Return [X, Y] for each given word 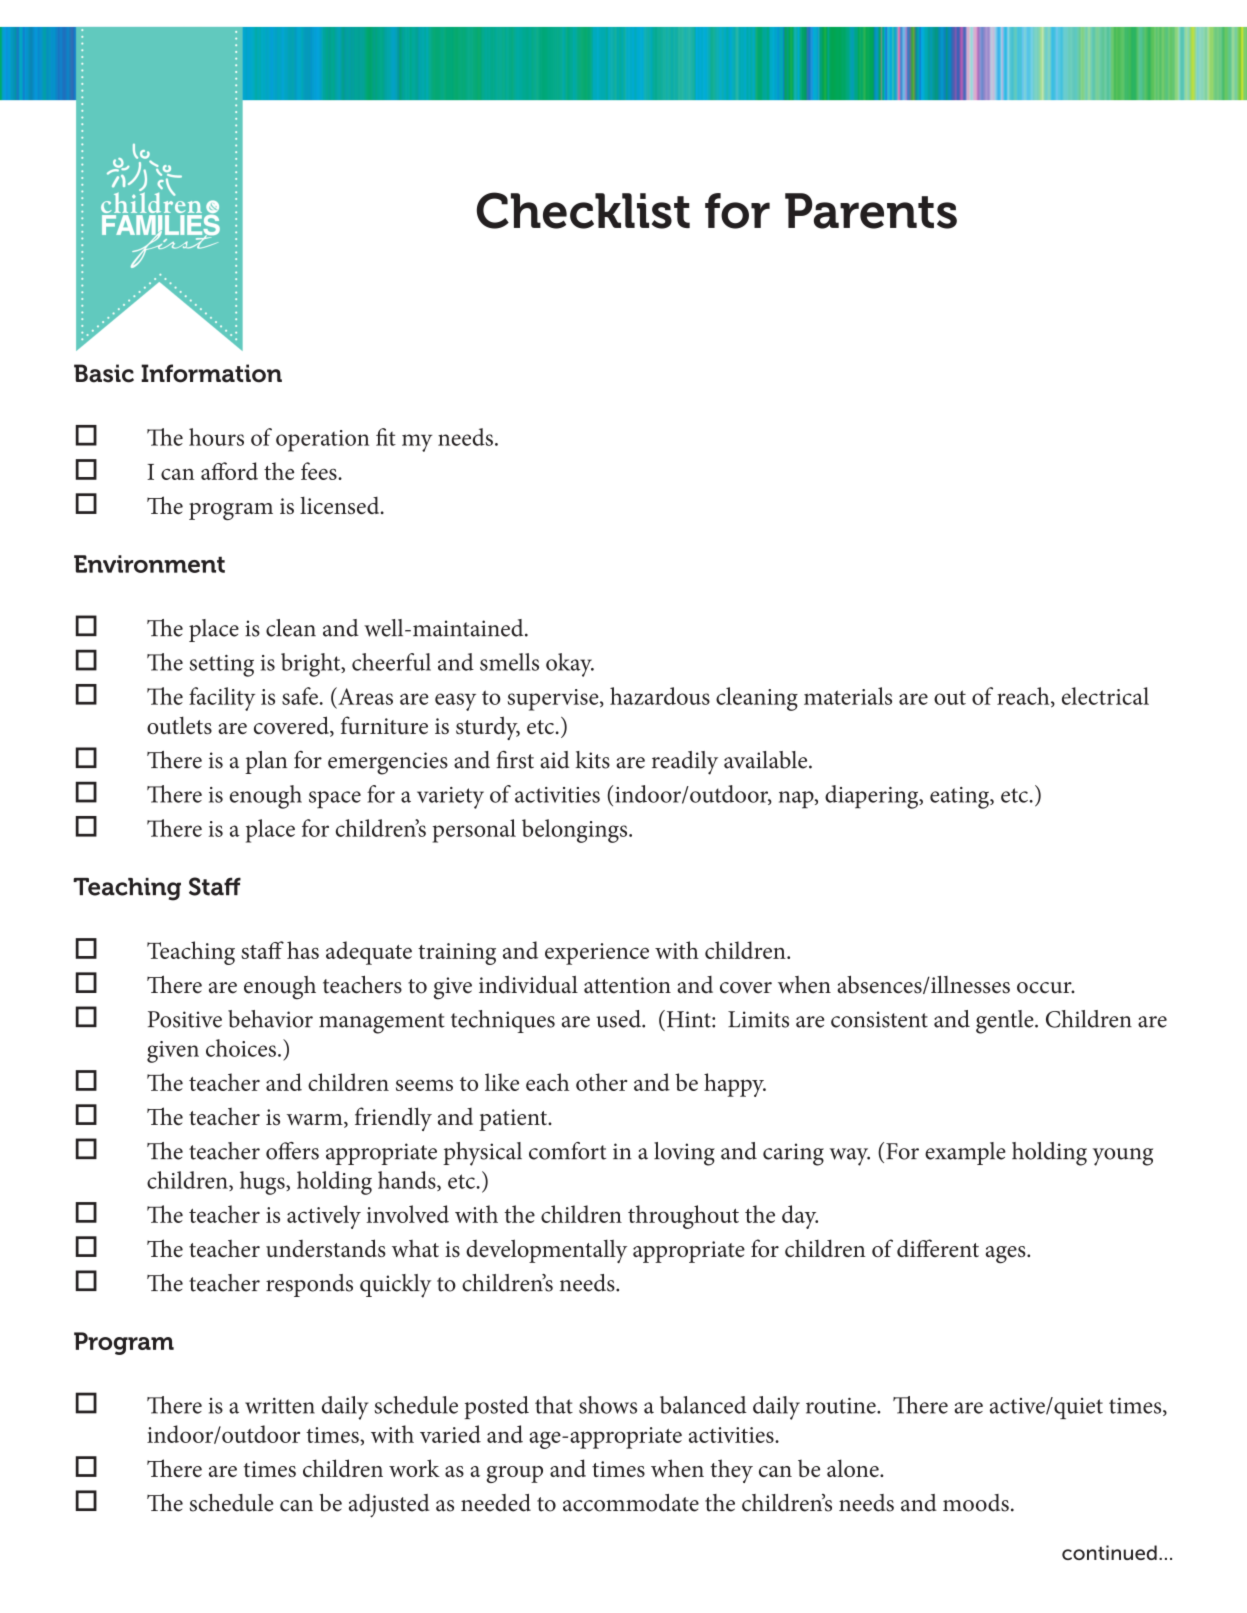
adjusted [389, 1506]
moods [976, 1503]
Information [211, 373]
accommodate [631, 1503]
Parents [871, 211]
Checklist [583, 210]
